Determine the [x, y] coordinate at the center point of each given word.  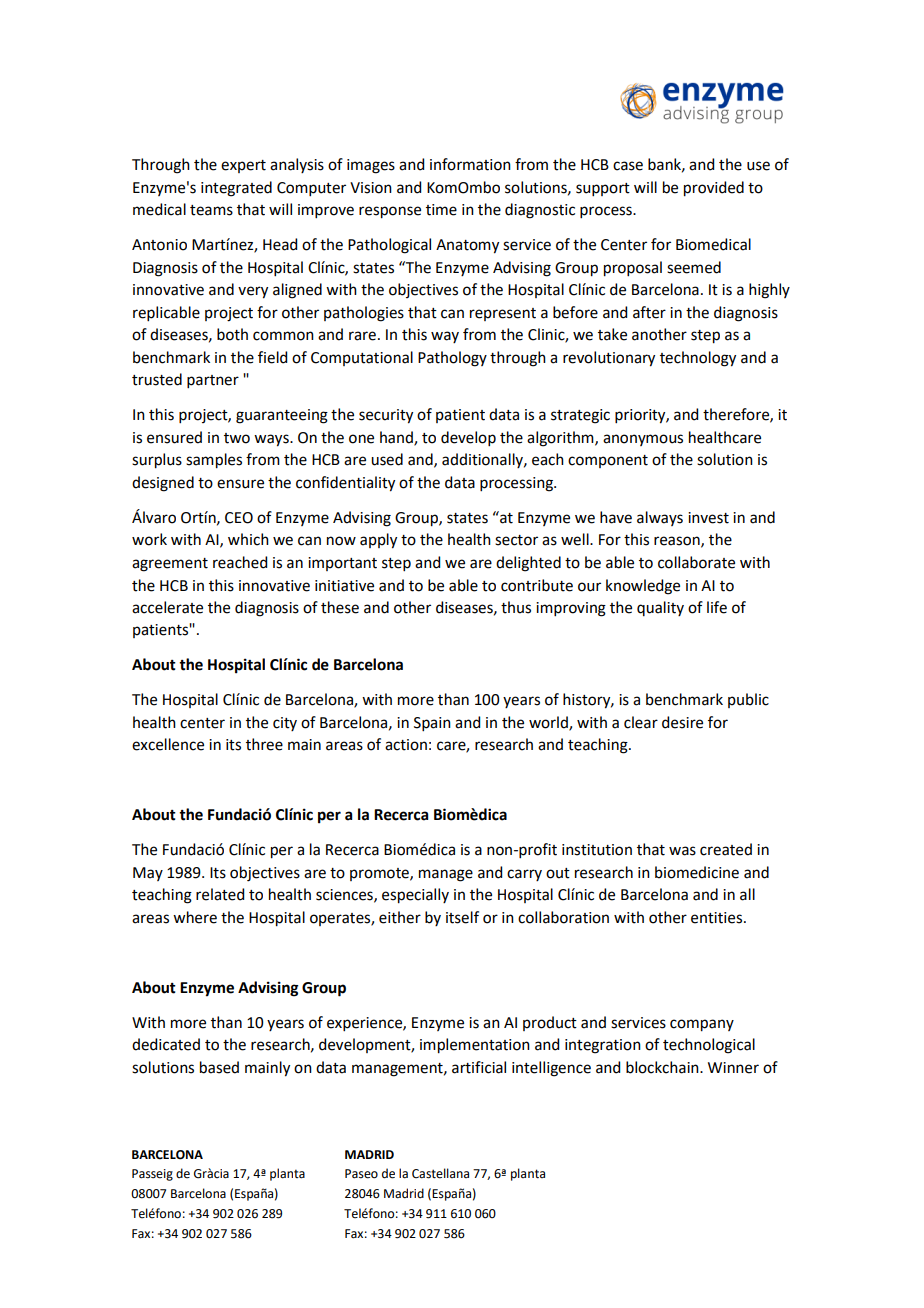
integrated [236, 189]
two [237, 438]
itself [462, 917]
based [219, 1067]
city [285, 724]
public [748, 700]
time [441, 210]
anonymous [643, 440]
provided [714, 189]
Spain [432, 724]
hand [397, 438]
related [220, 894]
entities [718, 918]
